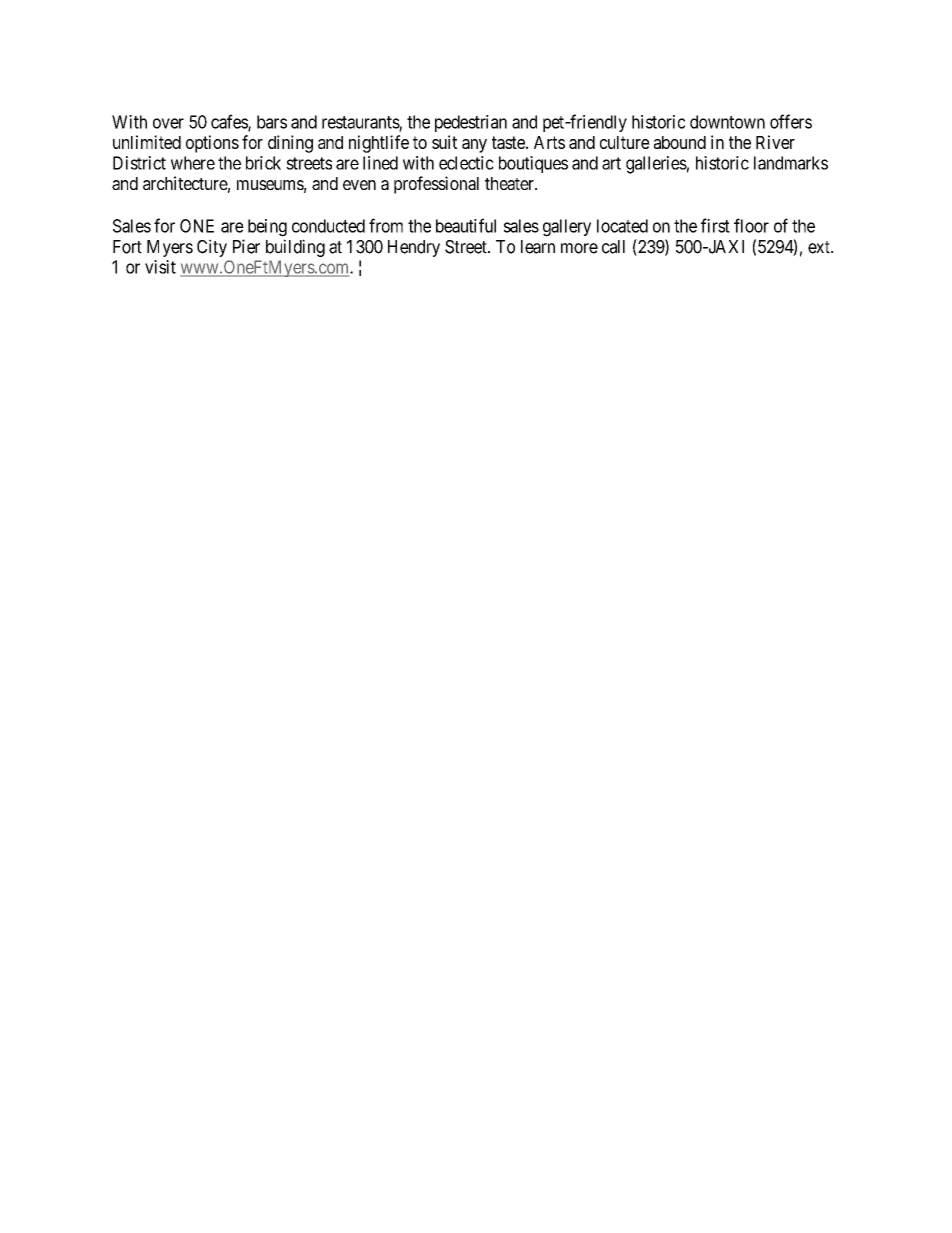 The height and width of the document is (1233, 952). Describe the element at coordinates (267, 228) in the document. I see `being` at that location.
